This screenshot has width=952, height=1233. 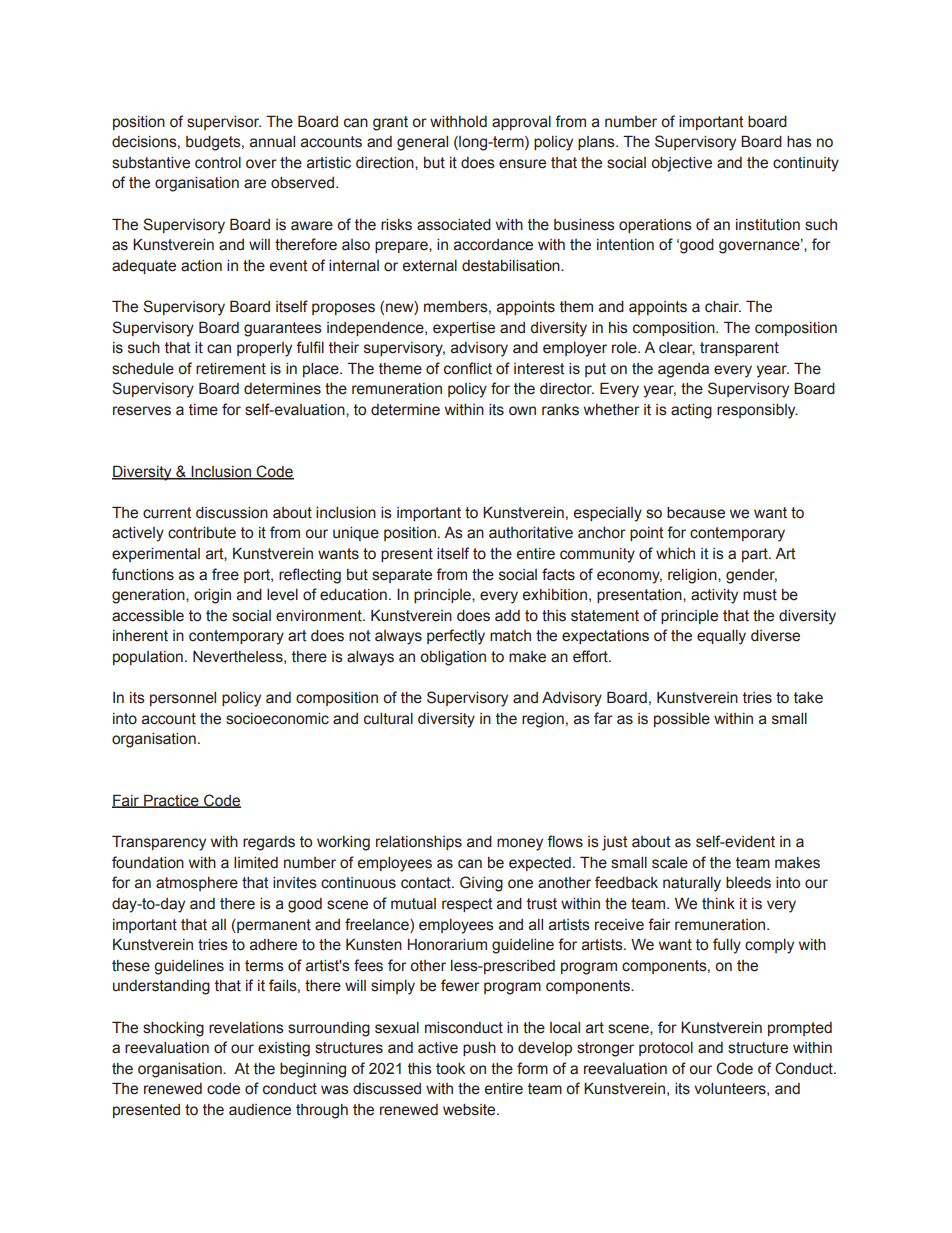 I want to click on Practice, so click(x=171, y=801).
